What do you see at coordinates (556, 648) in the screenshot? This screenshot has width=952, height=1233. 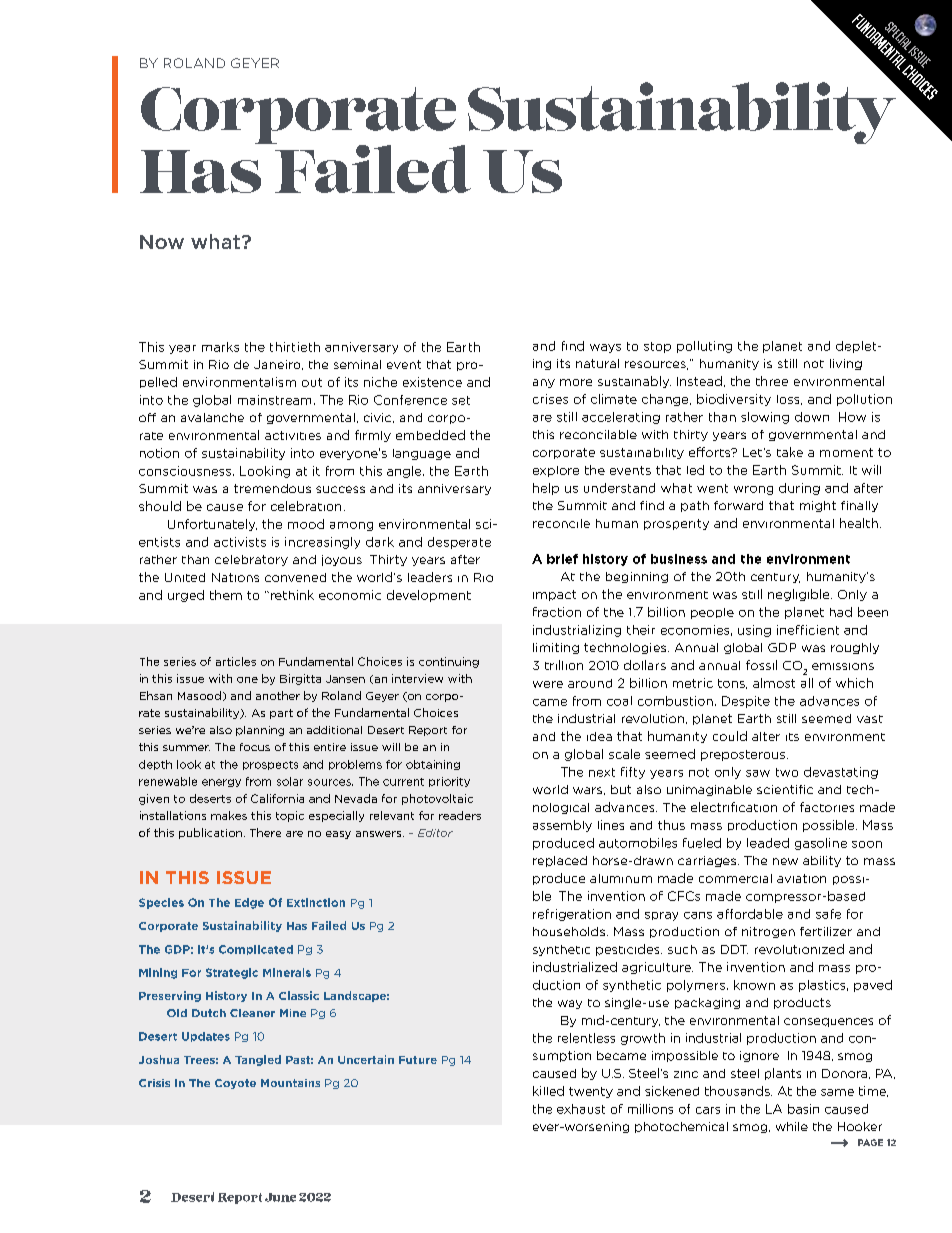 I see `limiting` at bounding box center [556, 648].
